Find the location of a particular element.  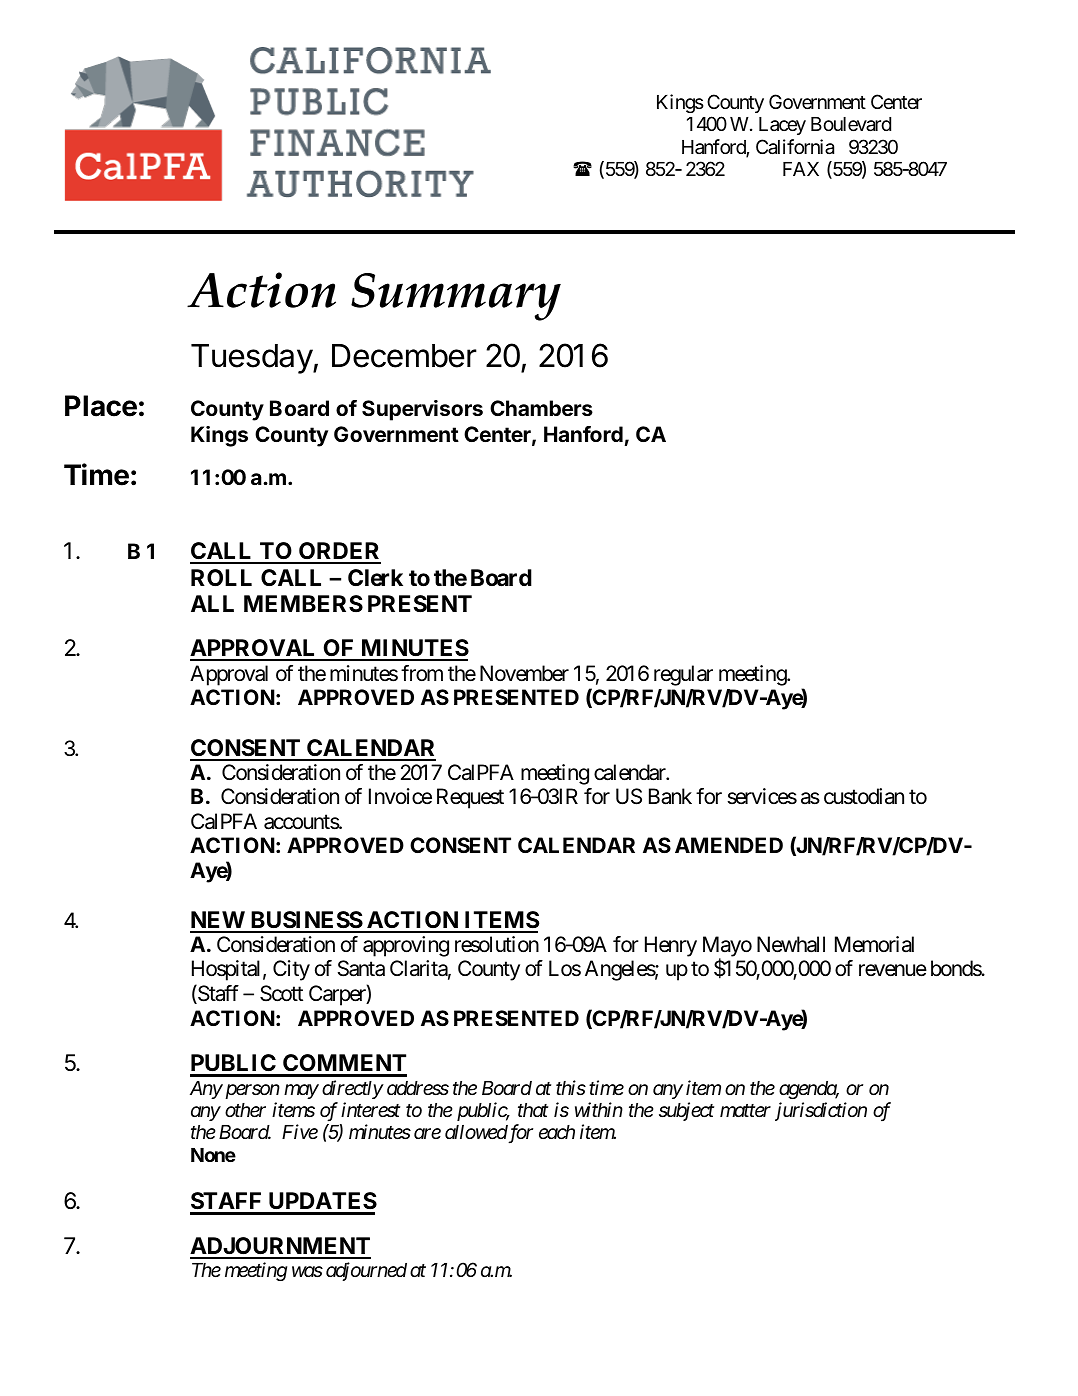

California is located at coordinates (795, 147).
